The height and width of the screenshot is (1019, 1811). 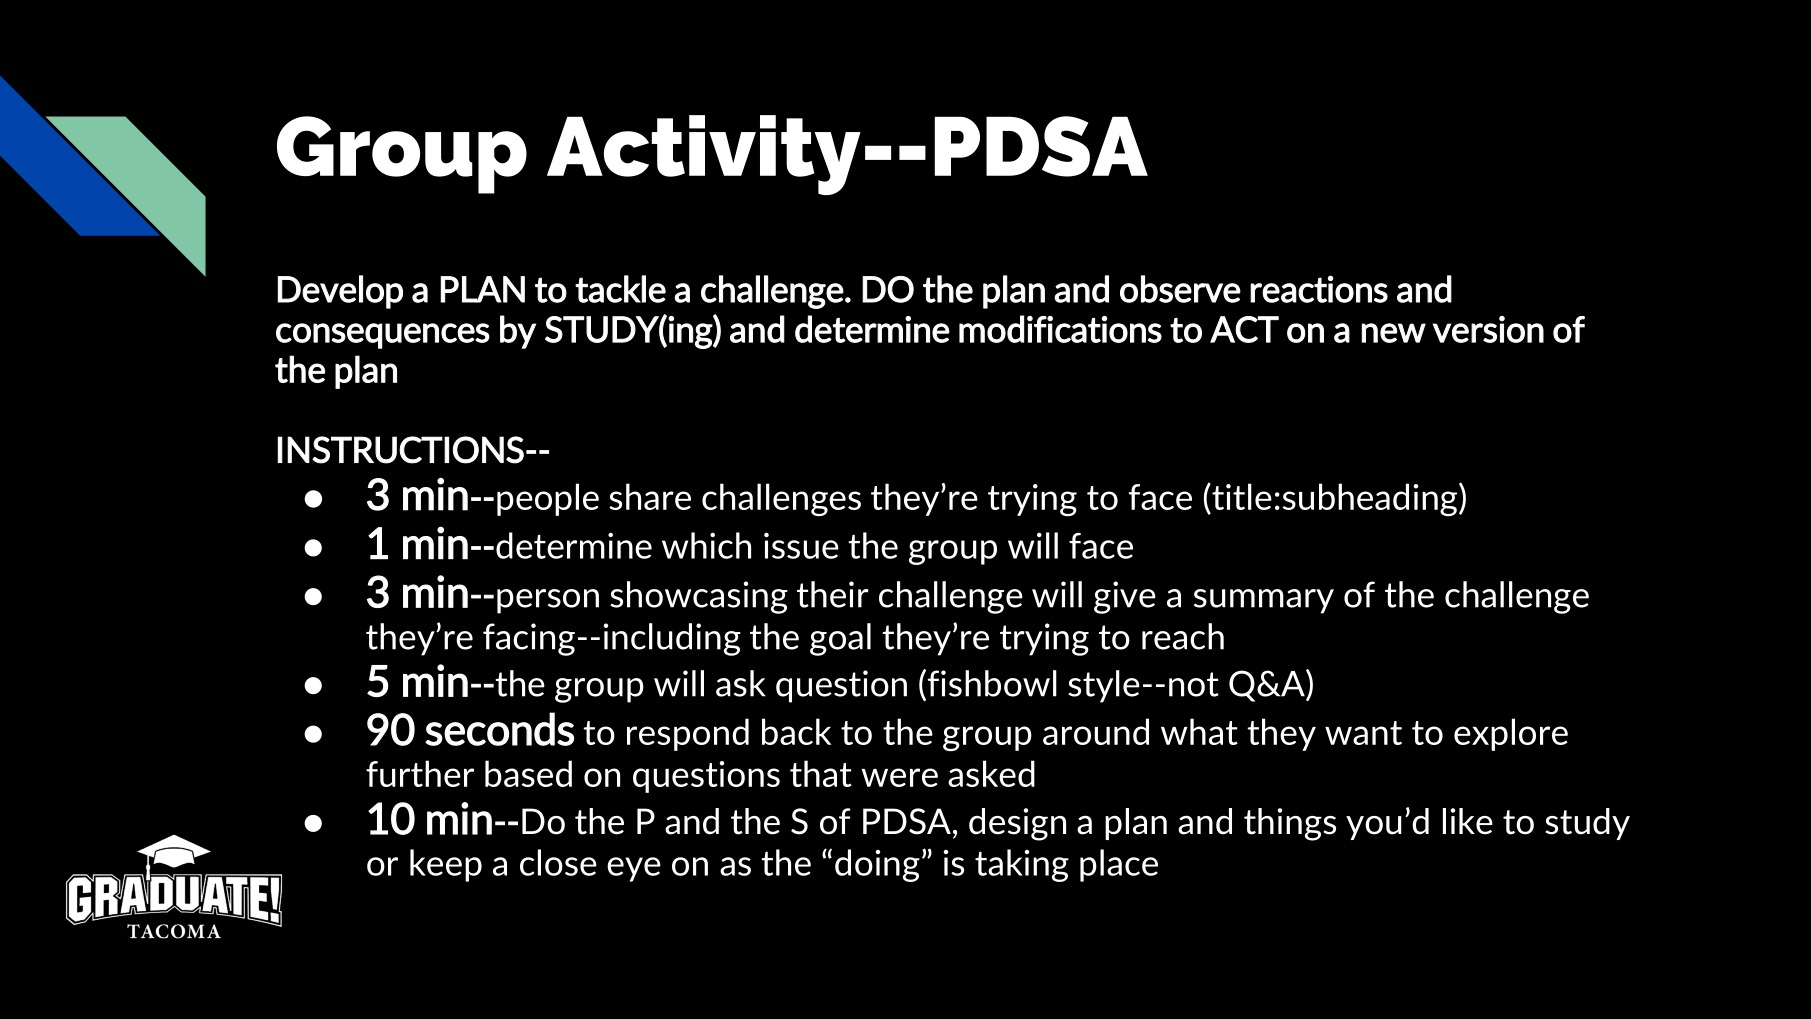 I want to click on doing, so click(x=877, y=865).
